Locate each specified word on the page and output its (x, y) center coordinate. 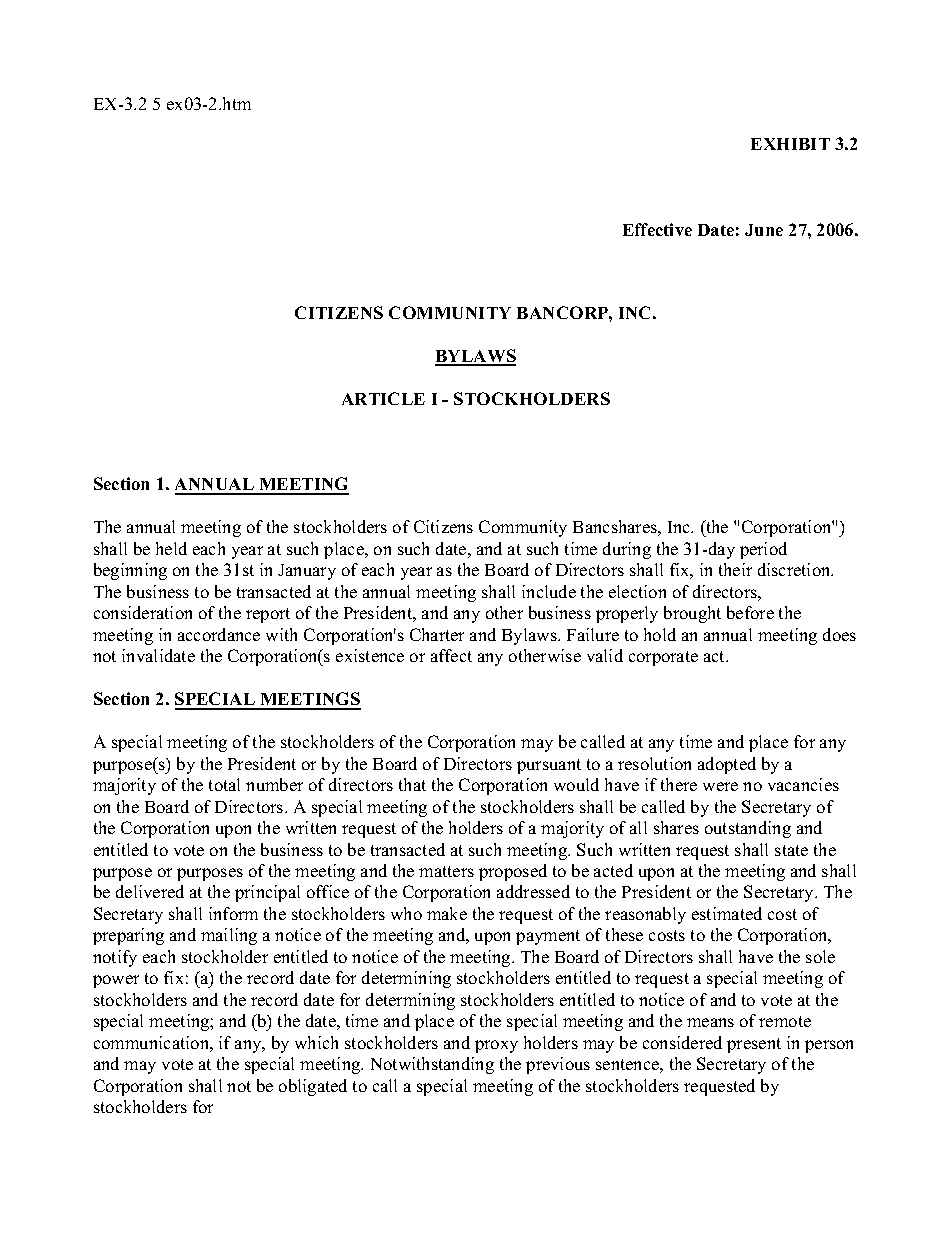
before (750, 612)
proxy (496, 1046)
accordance (219, 634)
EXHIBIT (790, 144)
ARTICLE (383, 398)
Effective (657, 229)
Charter (437, 634)
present (754, 1045)
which (316, 1042)
